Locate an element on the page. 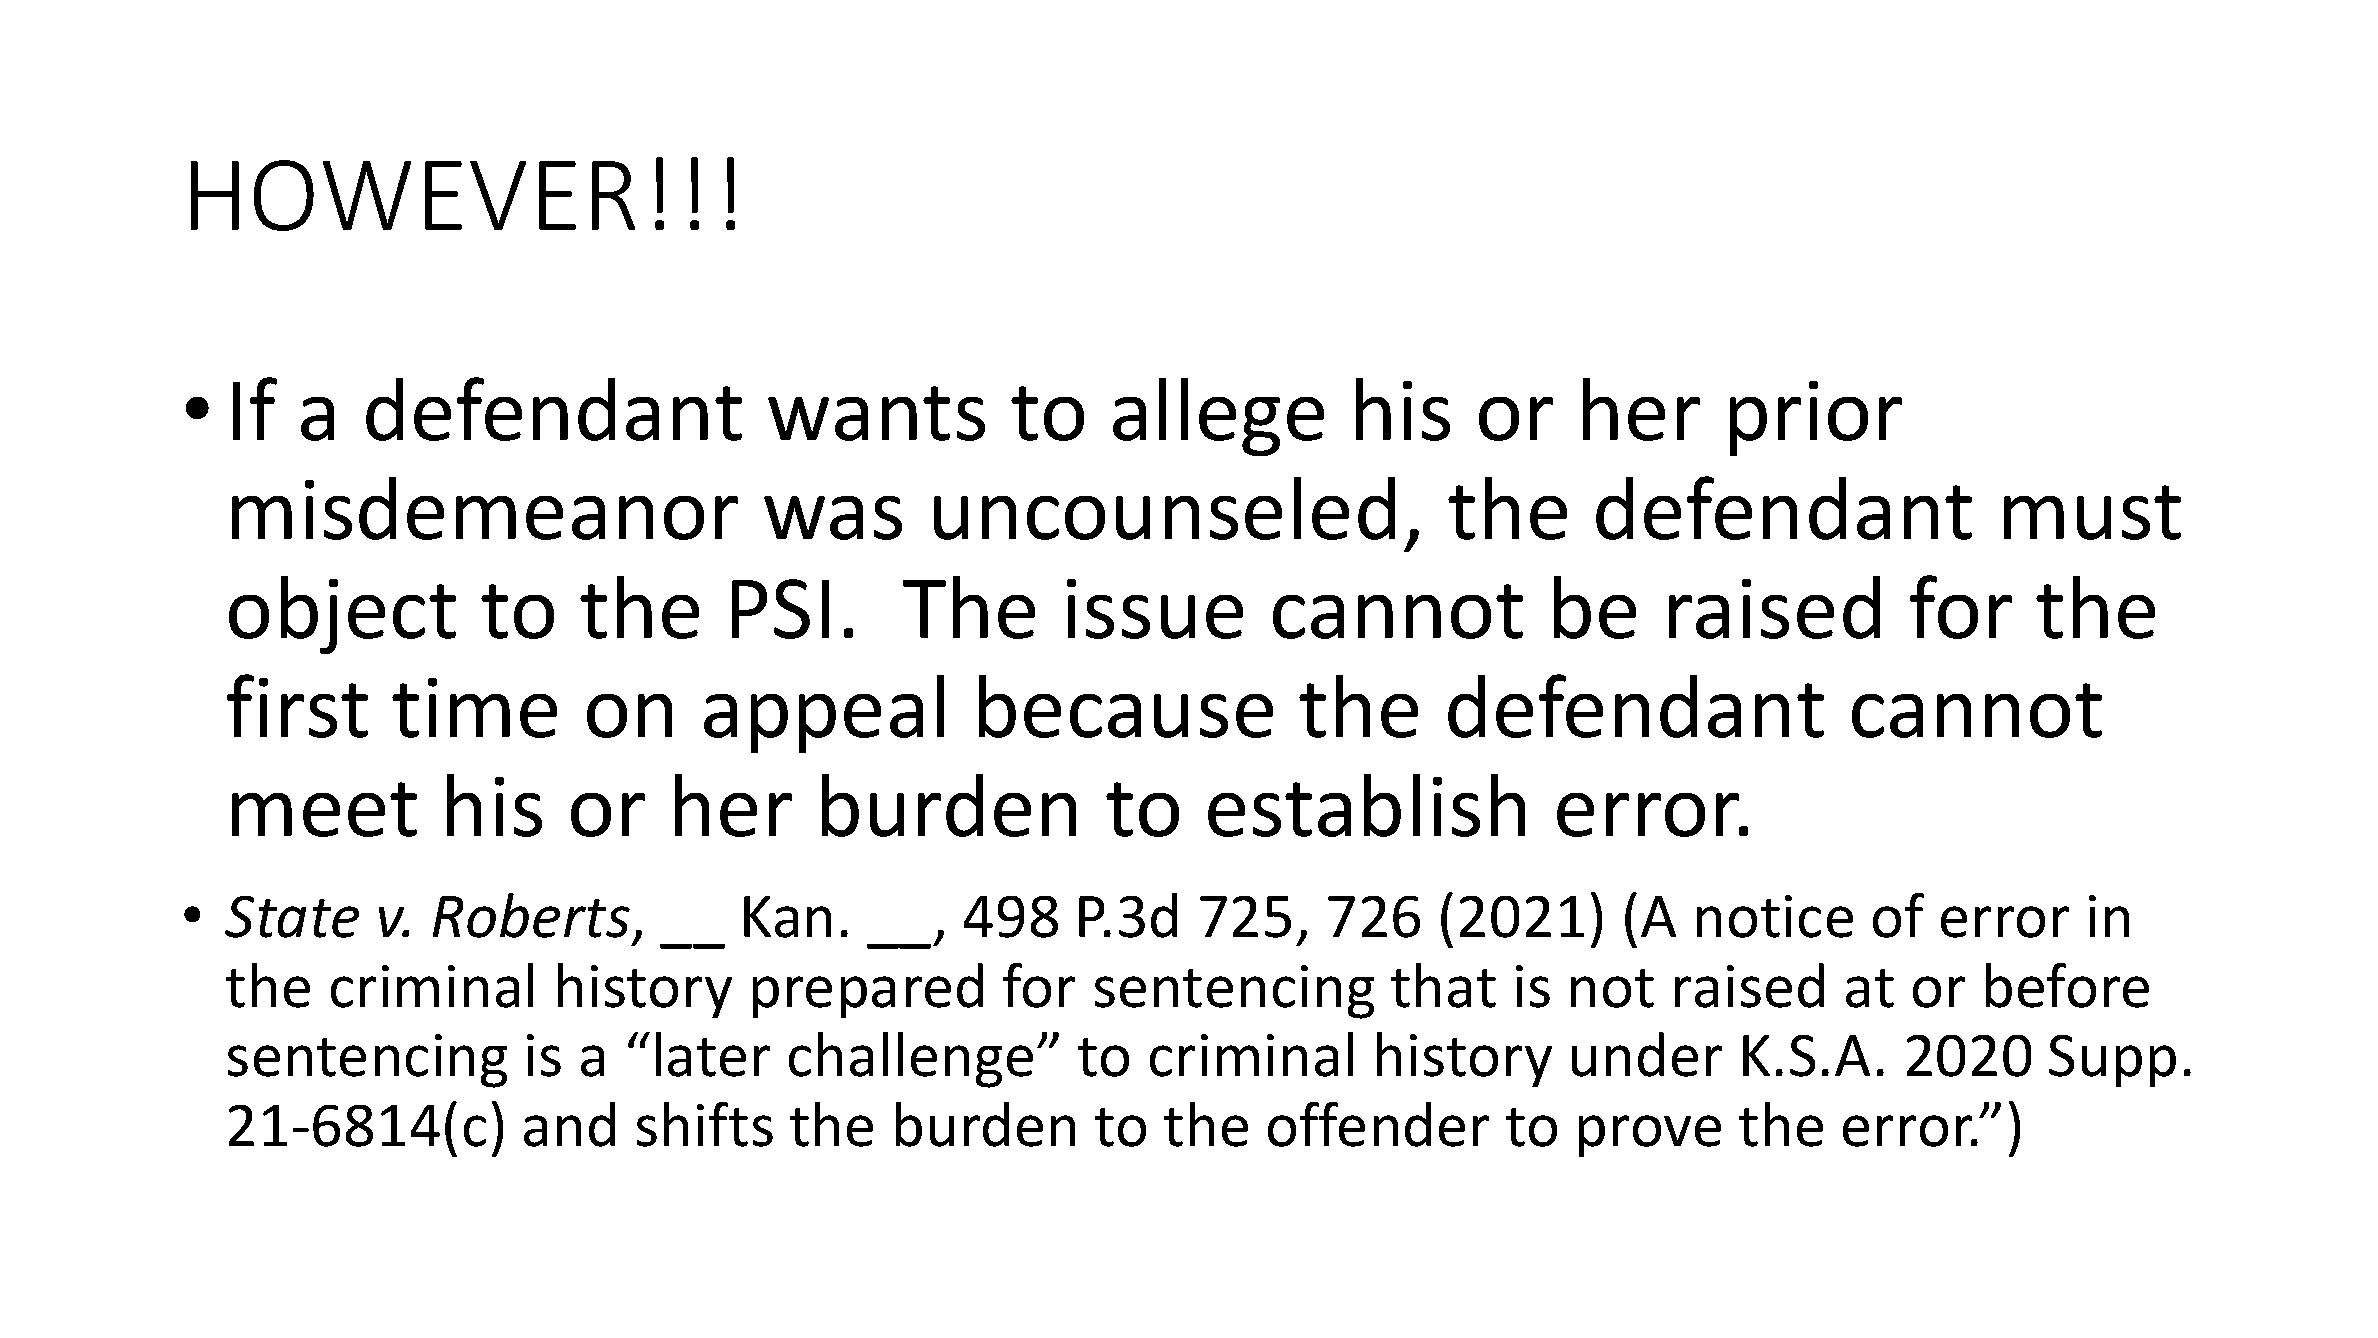 The width and height of the image is (2378, 1338). misdemeanor is located at coordinates (485, 508).
